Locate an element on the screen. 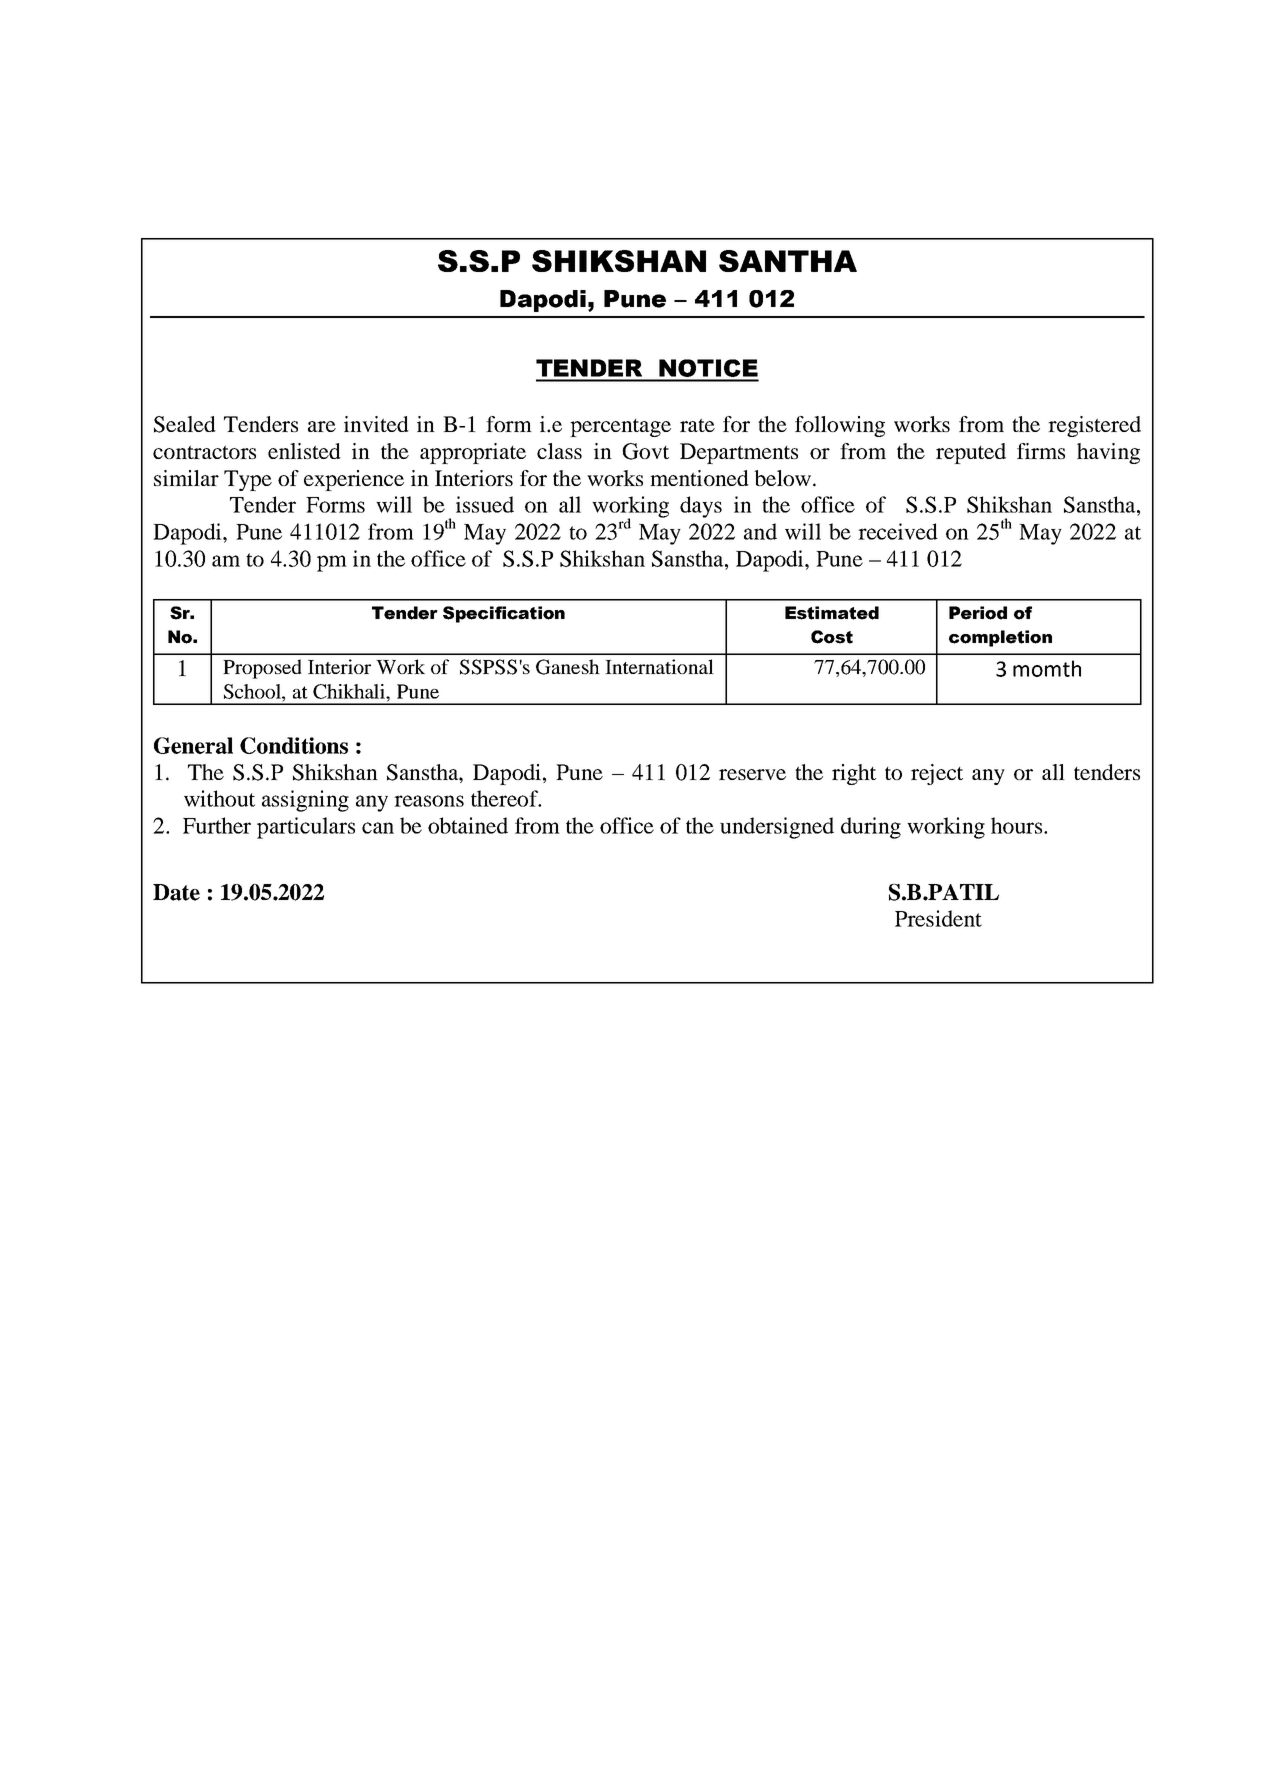 This screenshot has width=1266, height=1790. President is located at coordinates (938, 918).
